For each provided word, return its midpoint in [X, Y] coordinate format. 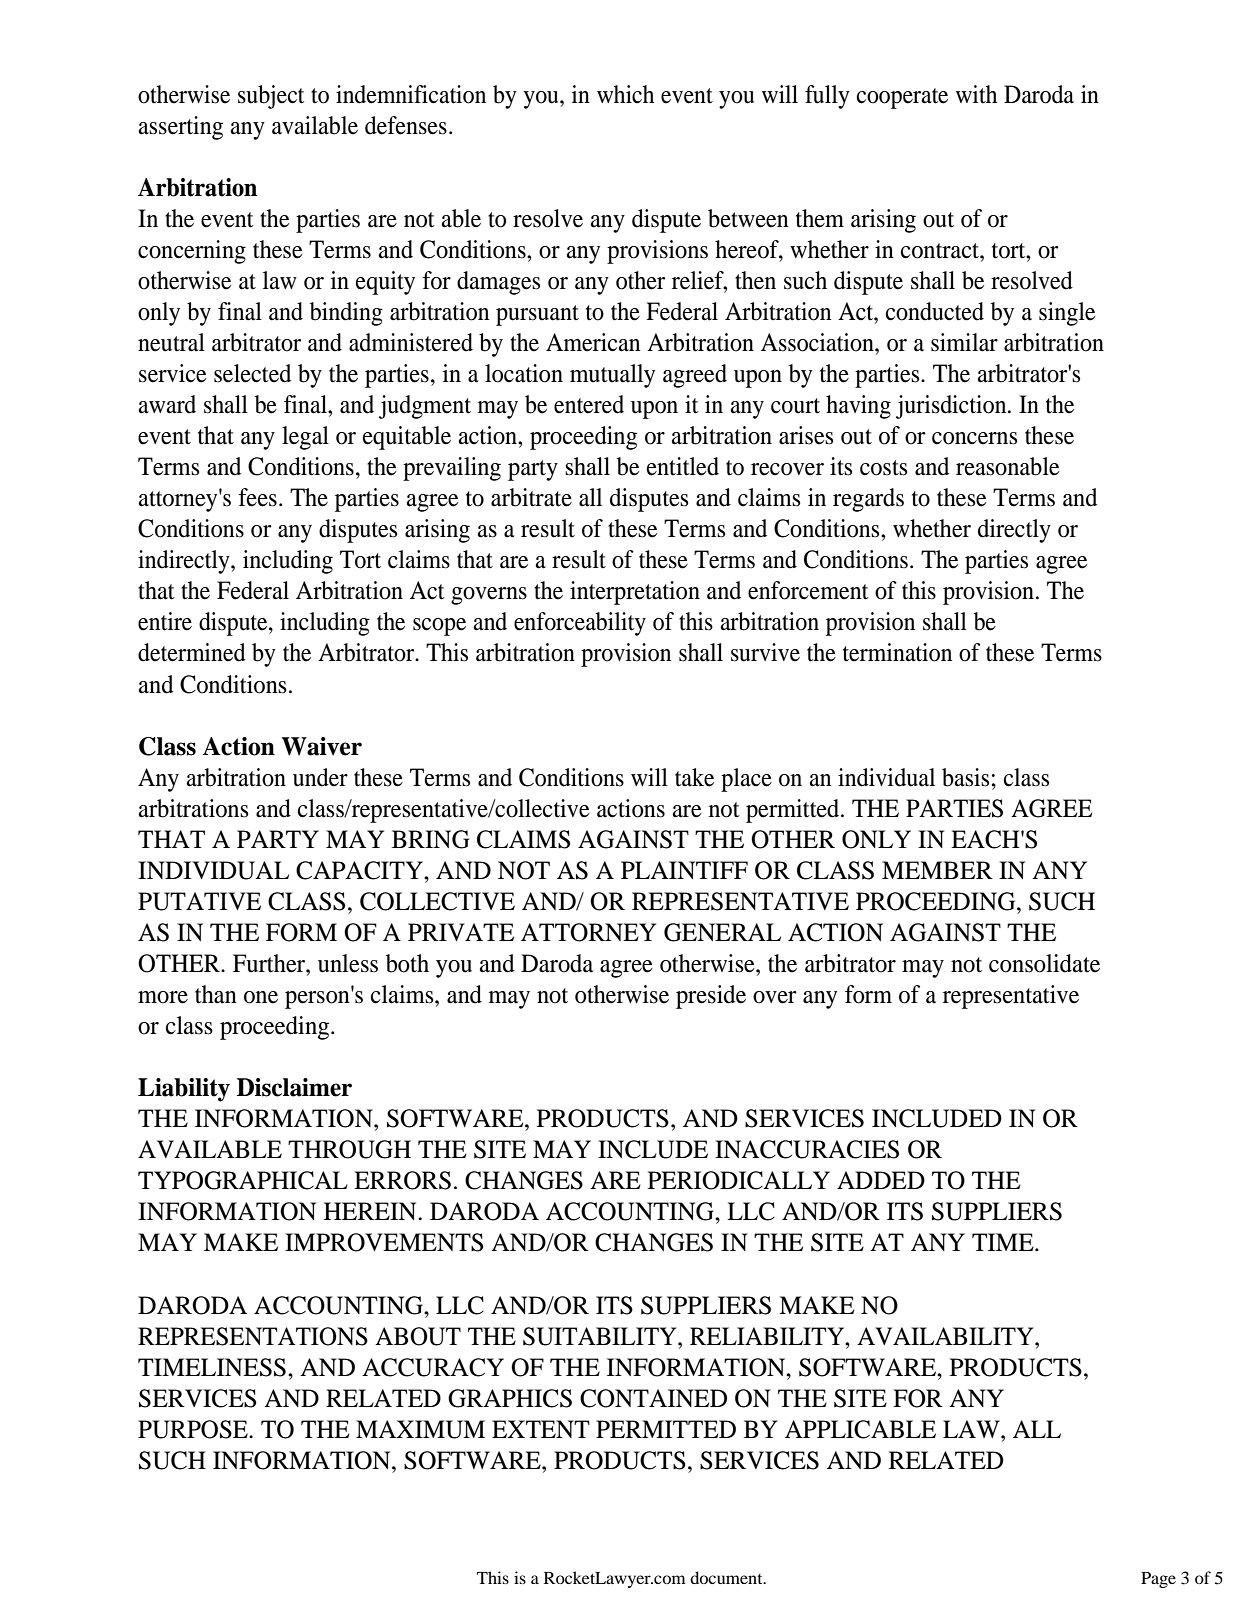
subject [271, 97]
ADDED [881, 1180]
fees [257, 497]
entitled [683, 466]
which [625, 94]
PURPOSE [194, 1429]
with [976, 94]
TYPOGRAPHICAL [243, 1180]
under [320, 777]
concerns [974, 438]
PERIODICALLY [739, 1180]
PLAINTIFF [684, 870]
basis [965, 777]
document [727, 1577]
